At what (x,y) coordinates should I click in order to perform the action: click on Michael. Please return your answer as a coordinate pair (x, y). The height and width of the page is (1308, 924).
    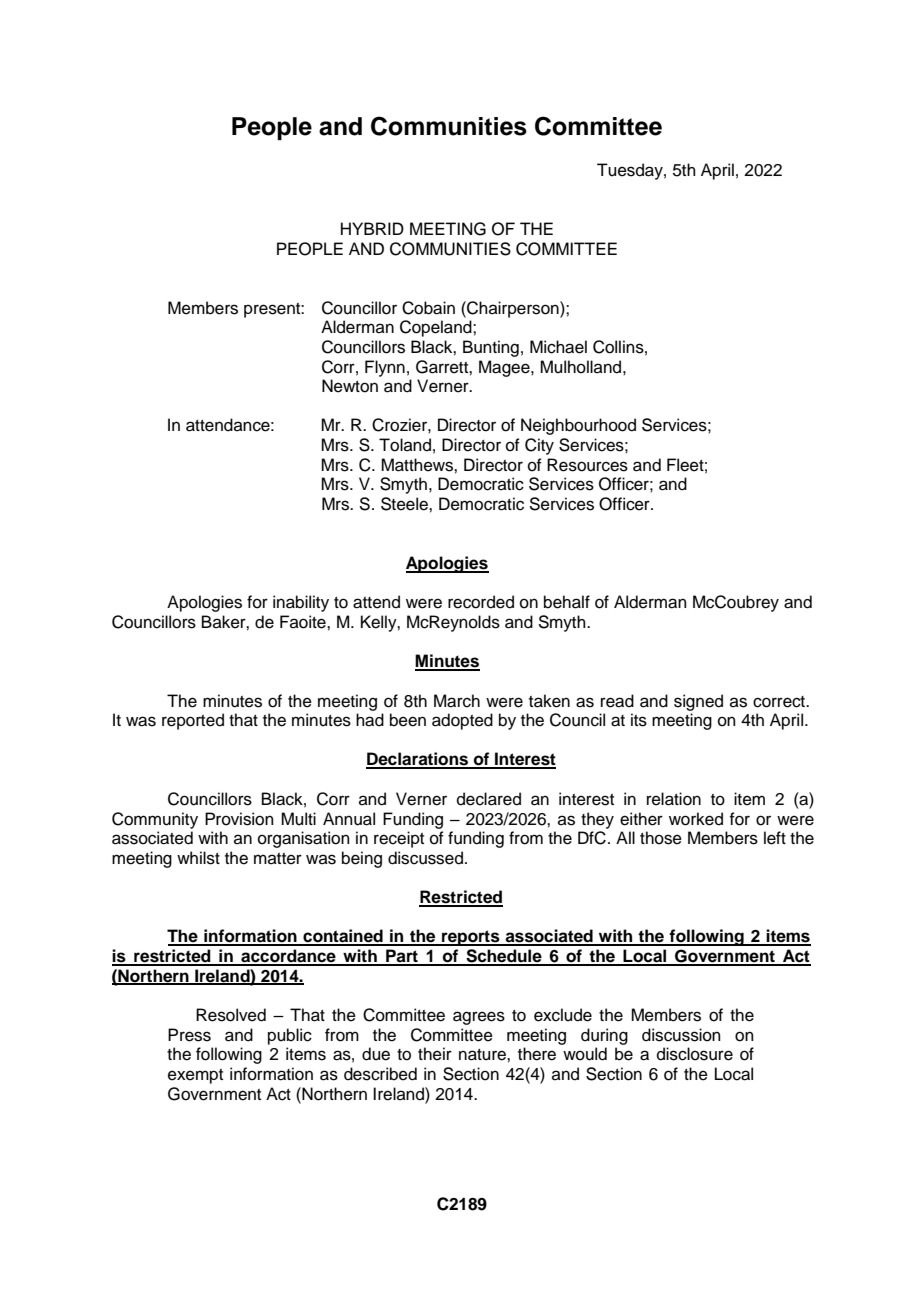
    Looking at the image, I should click on (558, 347).
